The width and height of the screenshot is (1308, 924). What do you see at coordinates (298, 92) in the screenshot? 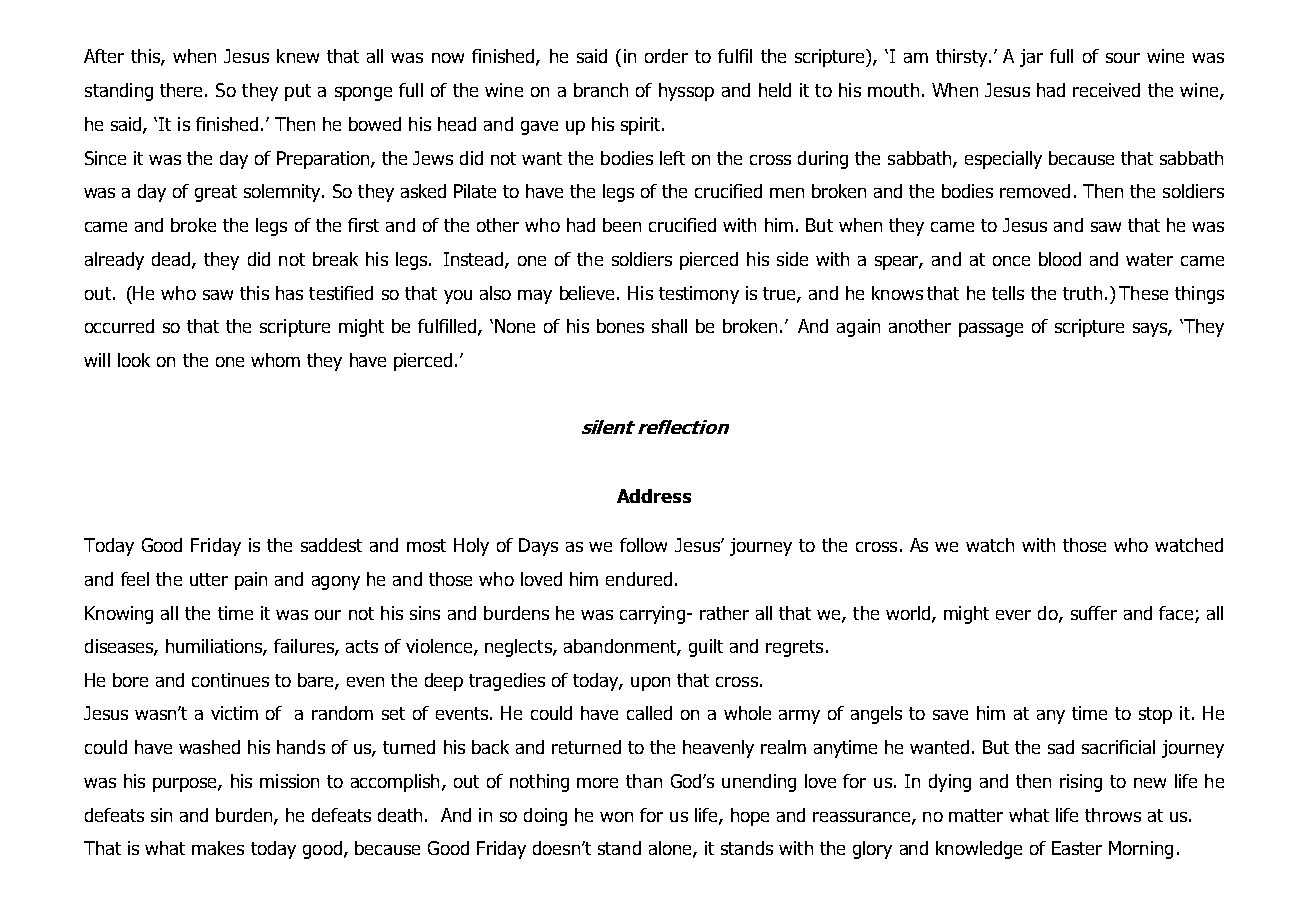
I see `put` at bounding box center [298, 92].
